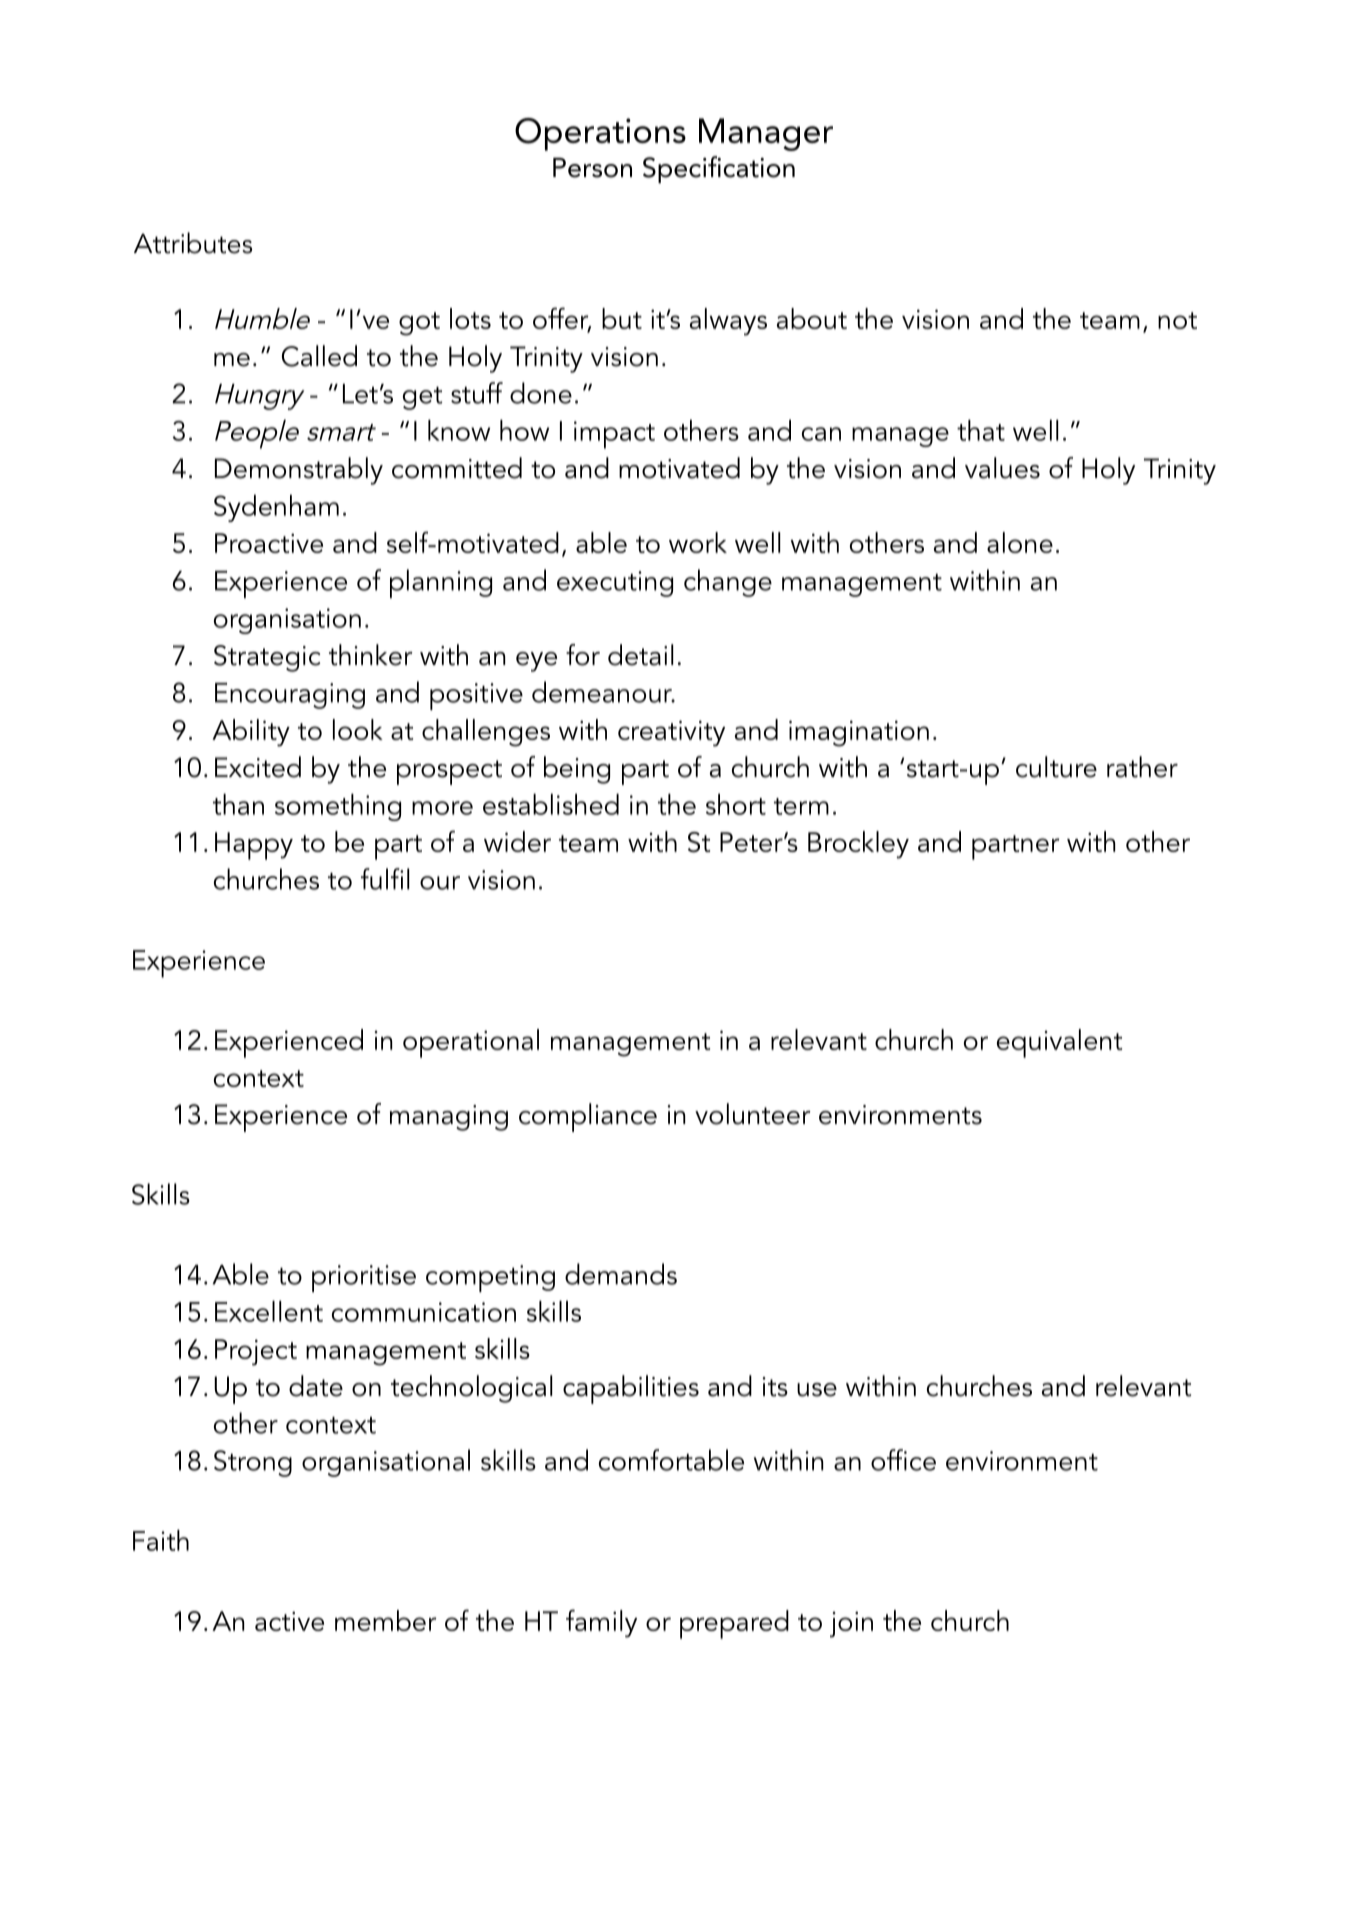 The image size is (1359, 1920). I want to click on Attributes, so click(193, 243).
